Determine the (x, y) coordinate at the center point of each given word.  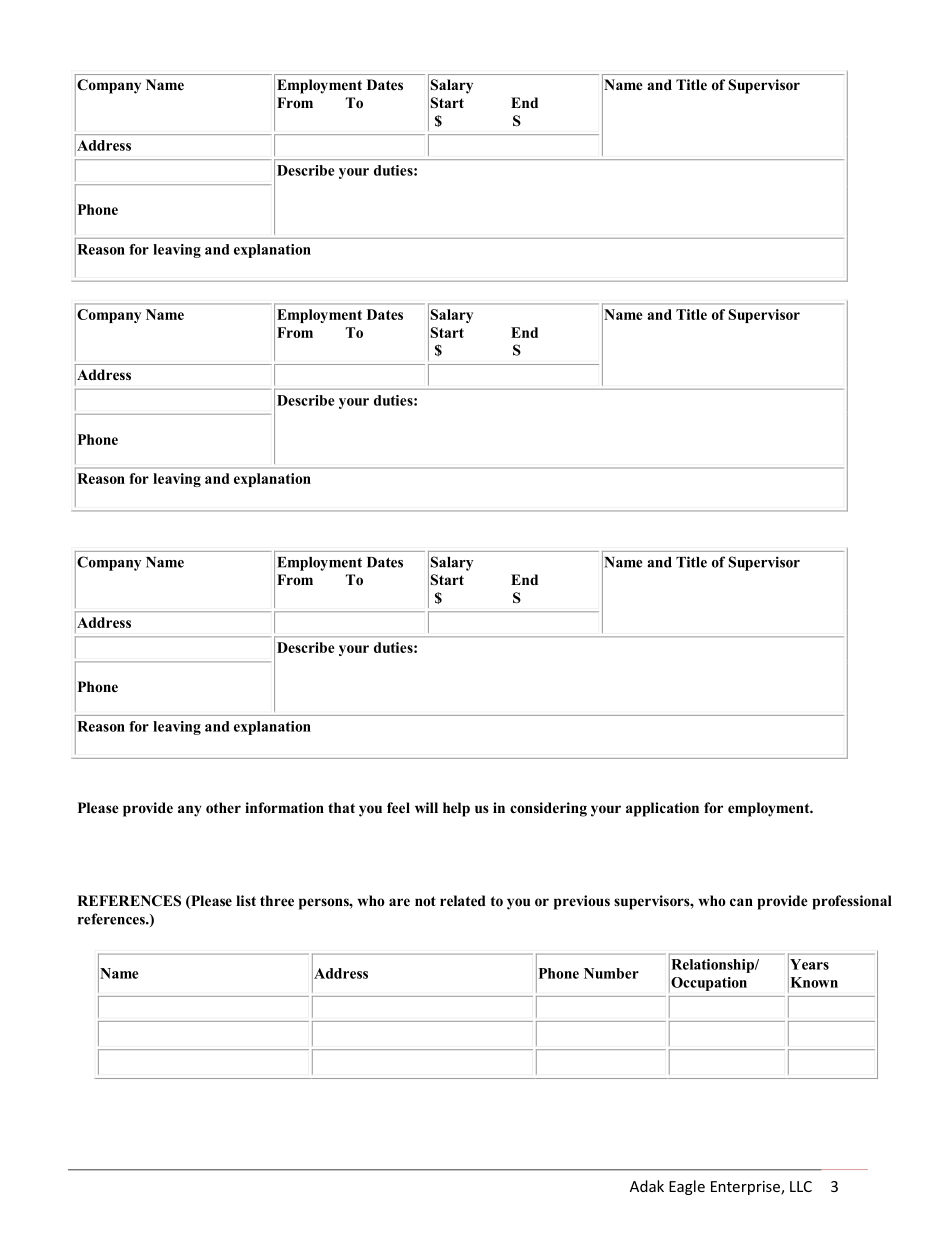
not (425, 901)
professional (852, 902)
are (399, 902)
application (662, 809)
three (277, 900)
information (284, 807)
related (463, 900)
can (741, 902)
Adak (647, 1186)
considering (548, 809)
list (246, 900)
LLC (801, 1186)
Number (611, 973)
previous (582, 902)
